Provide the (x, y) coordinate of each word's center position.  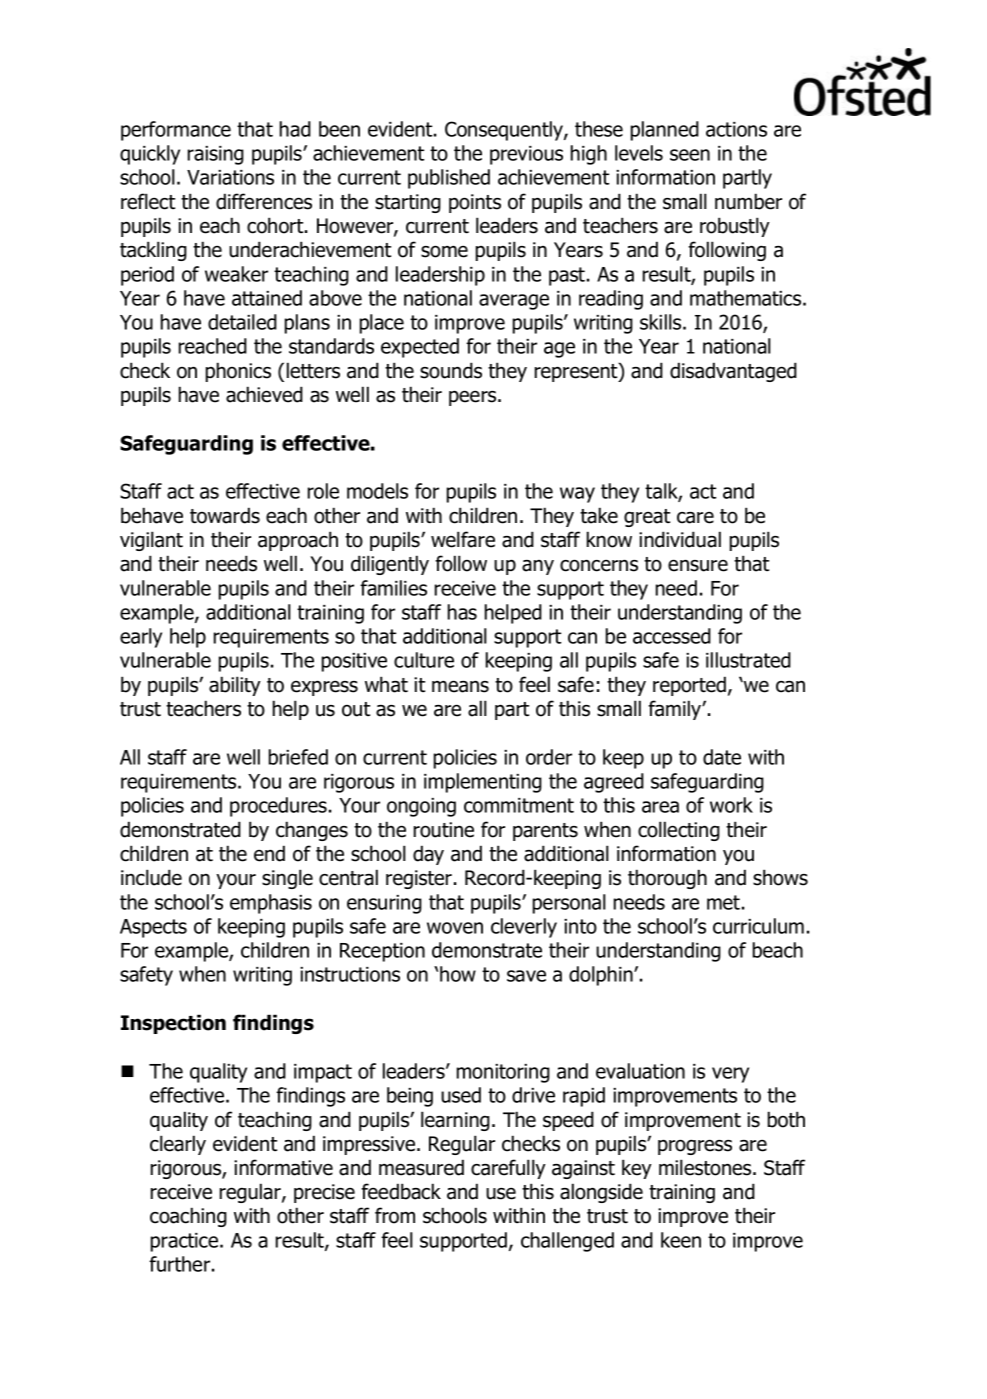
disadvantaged (733, 372)
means (460, 686)
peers (474, 398)
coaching (188, 1217)
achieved (264, 394)
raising (216, 155)
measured (421, 1167)
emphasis (271, 904)
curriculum (758, 926)
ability (235, 686)
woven (455, 928)
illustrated (748, 660)
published (449, 179)
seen (690, 155)
